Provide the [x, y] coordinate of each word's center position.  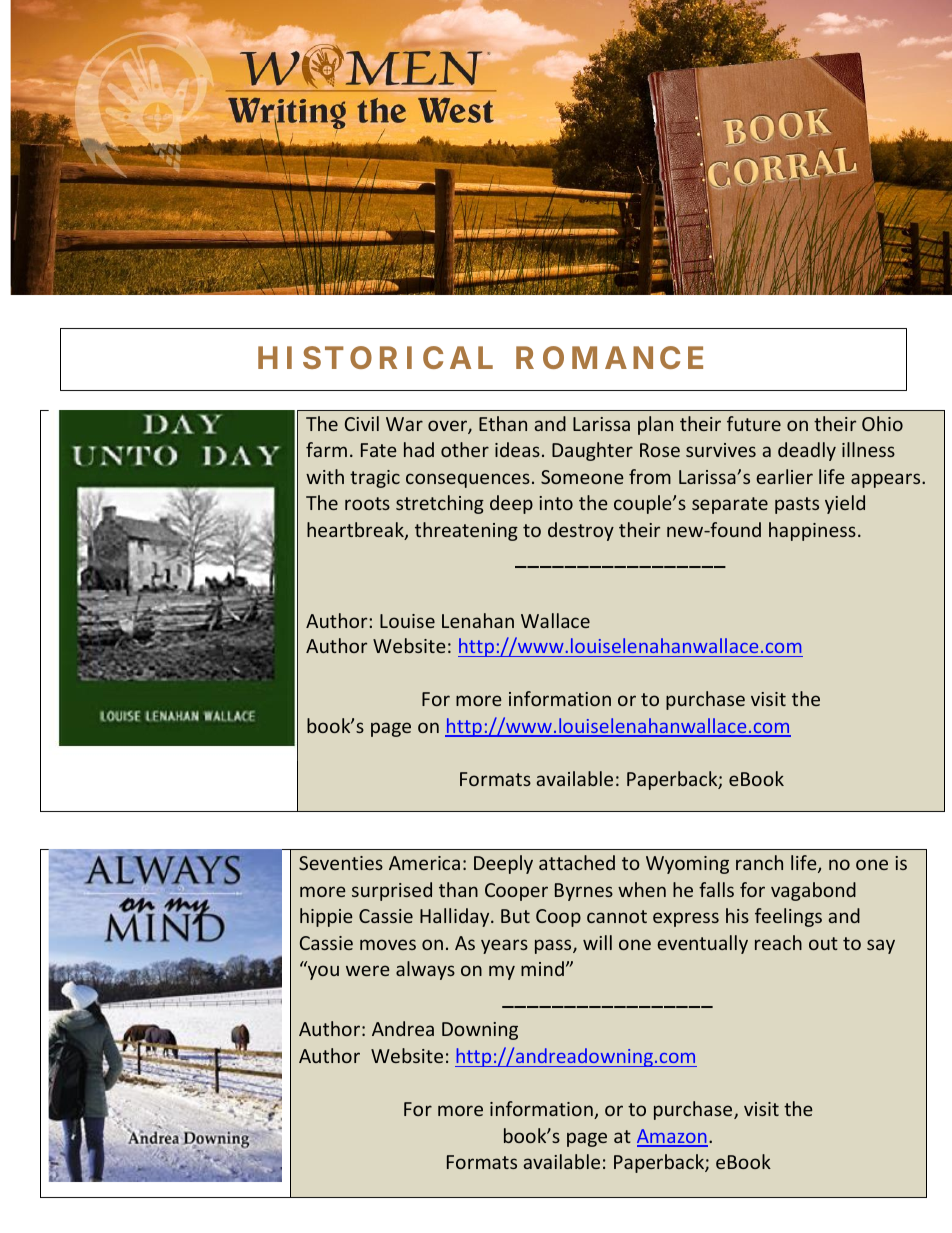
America [424, 863]
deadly [807, 451]
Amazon [672, 1137]
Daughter [592, 451]
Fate [379, 450]
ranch [759, 862]
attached [577, 862]
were [368, 970]
